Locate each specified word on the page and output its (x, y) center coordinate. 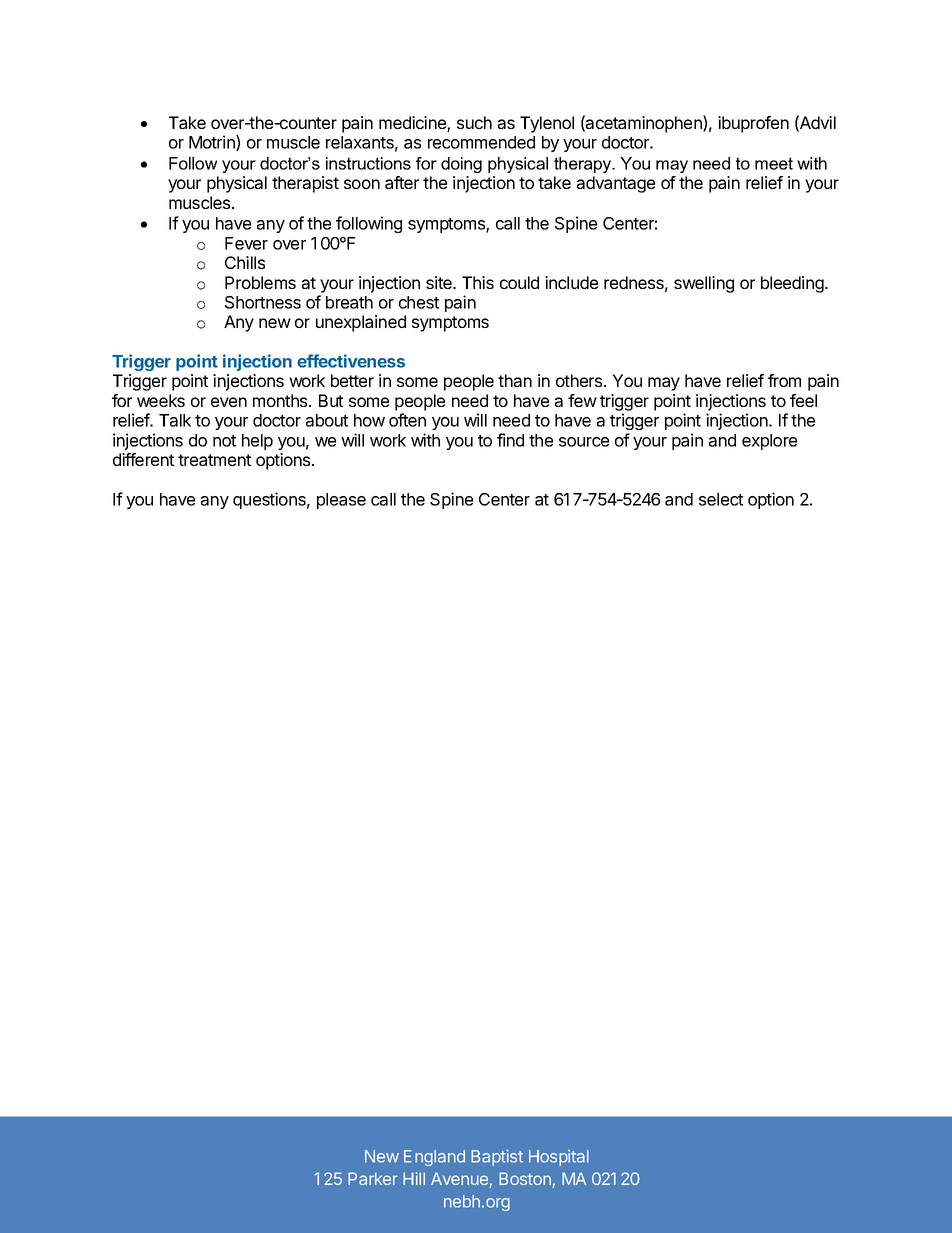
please (341, 501)
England (434, 1158)
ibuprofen (753, 124)
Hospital (559, 1158)
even (229, 402)
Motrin (213, 143)
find (510, 440)
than (515, 380)
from (784, 380)
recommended (481, 142)
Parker (373, 1178)
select (721, 499)
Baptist (497, 1157)
